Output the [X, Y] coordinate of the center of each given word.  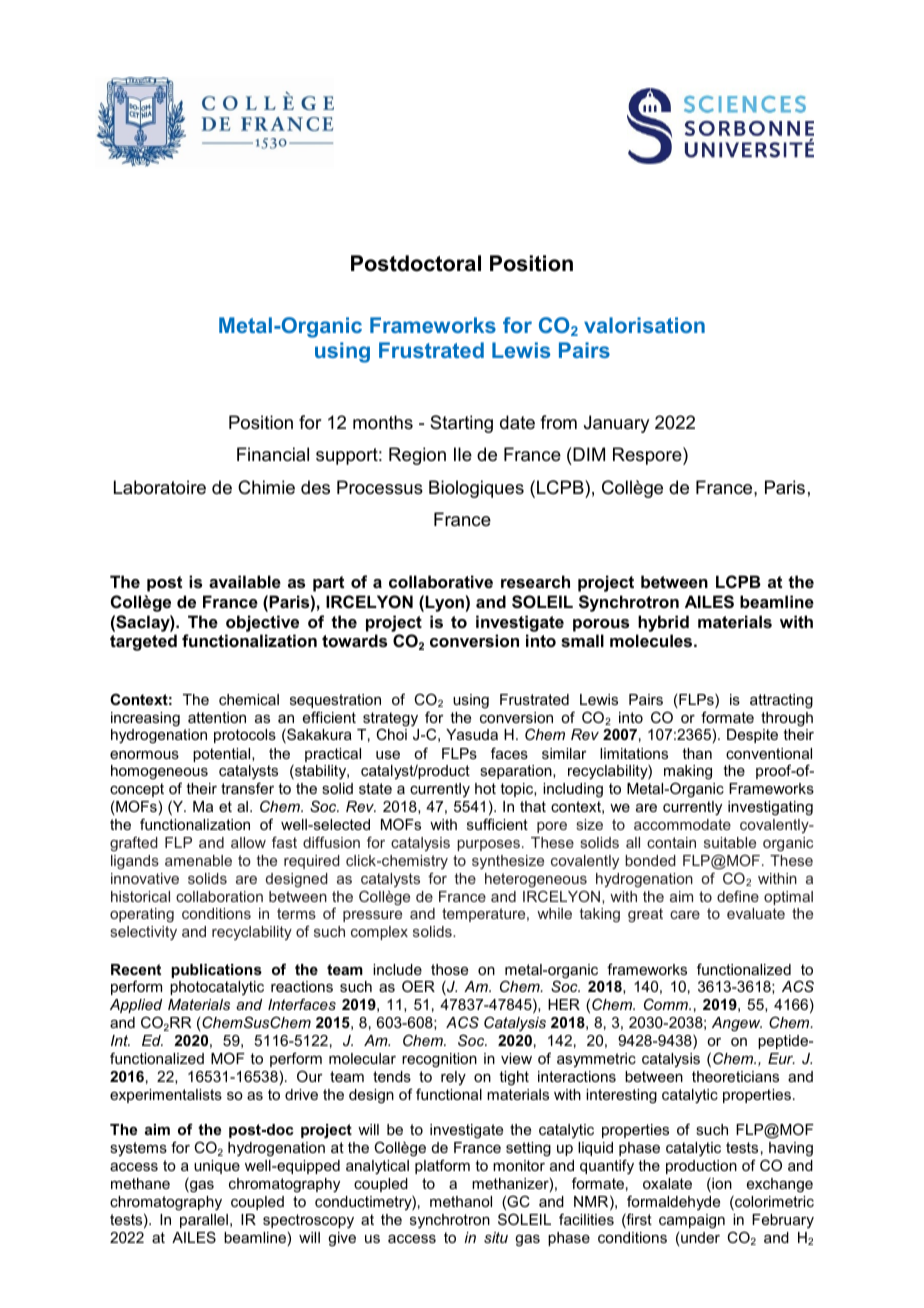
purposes [488, 845]
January [616, 424]
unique [217, 1167]
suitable [730, 842]
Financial [273, 454]
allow [248, 842]
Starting [461, 424]
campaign [692, 1221]
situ [496, 1237]
